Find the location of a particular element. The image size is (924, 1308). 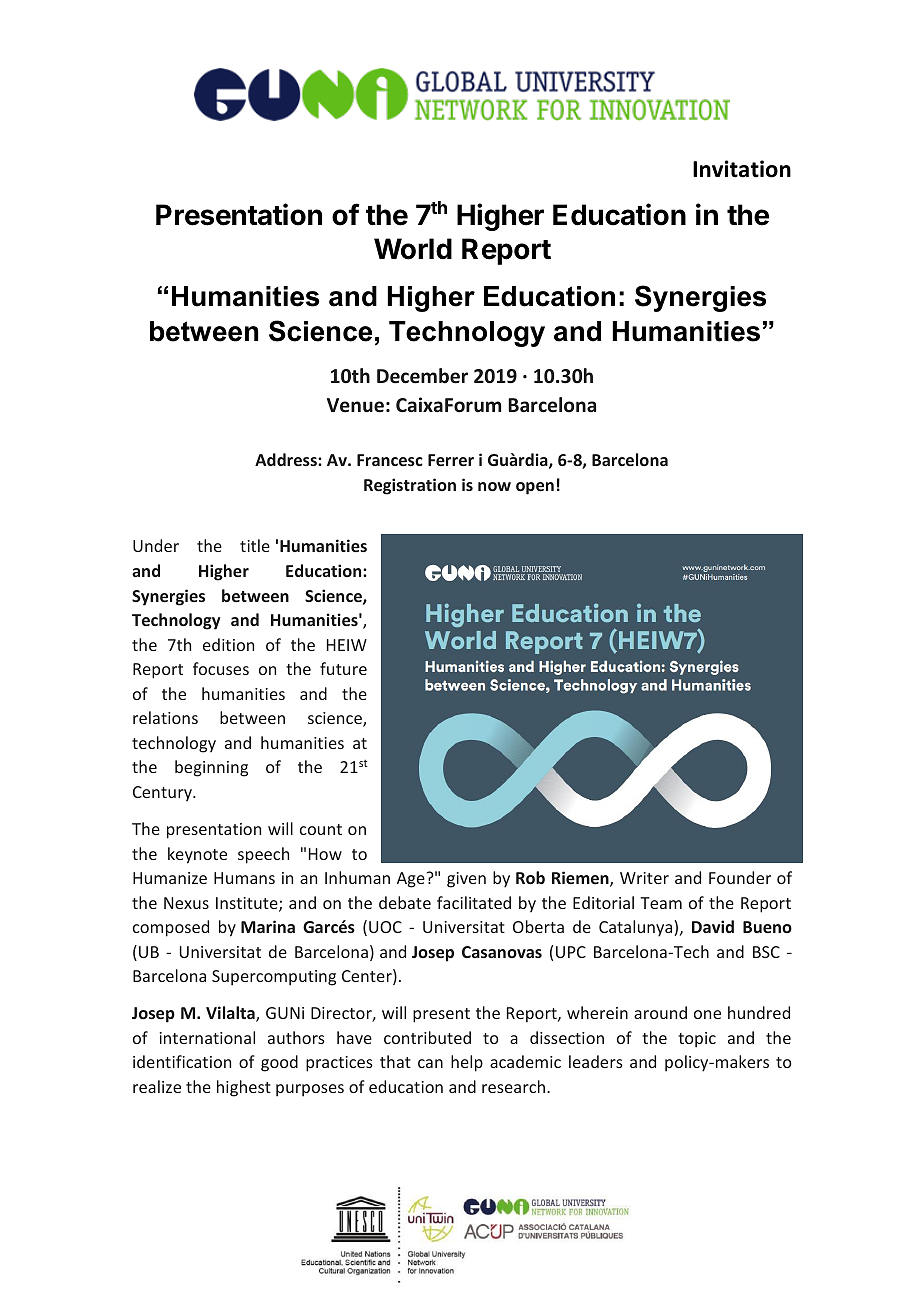

open is located at coordinates (535, 488).
